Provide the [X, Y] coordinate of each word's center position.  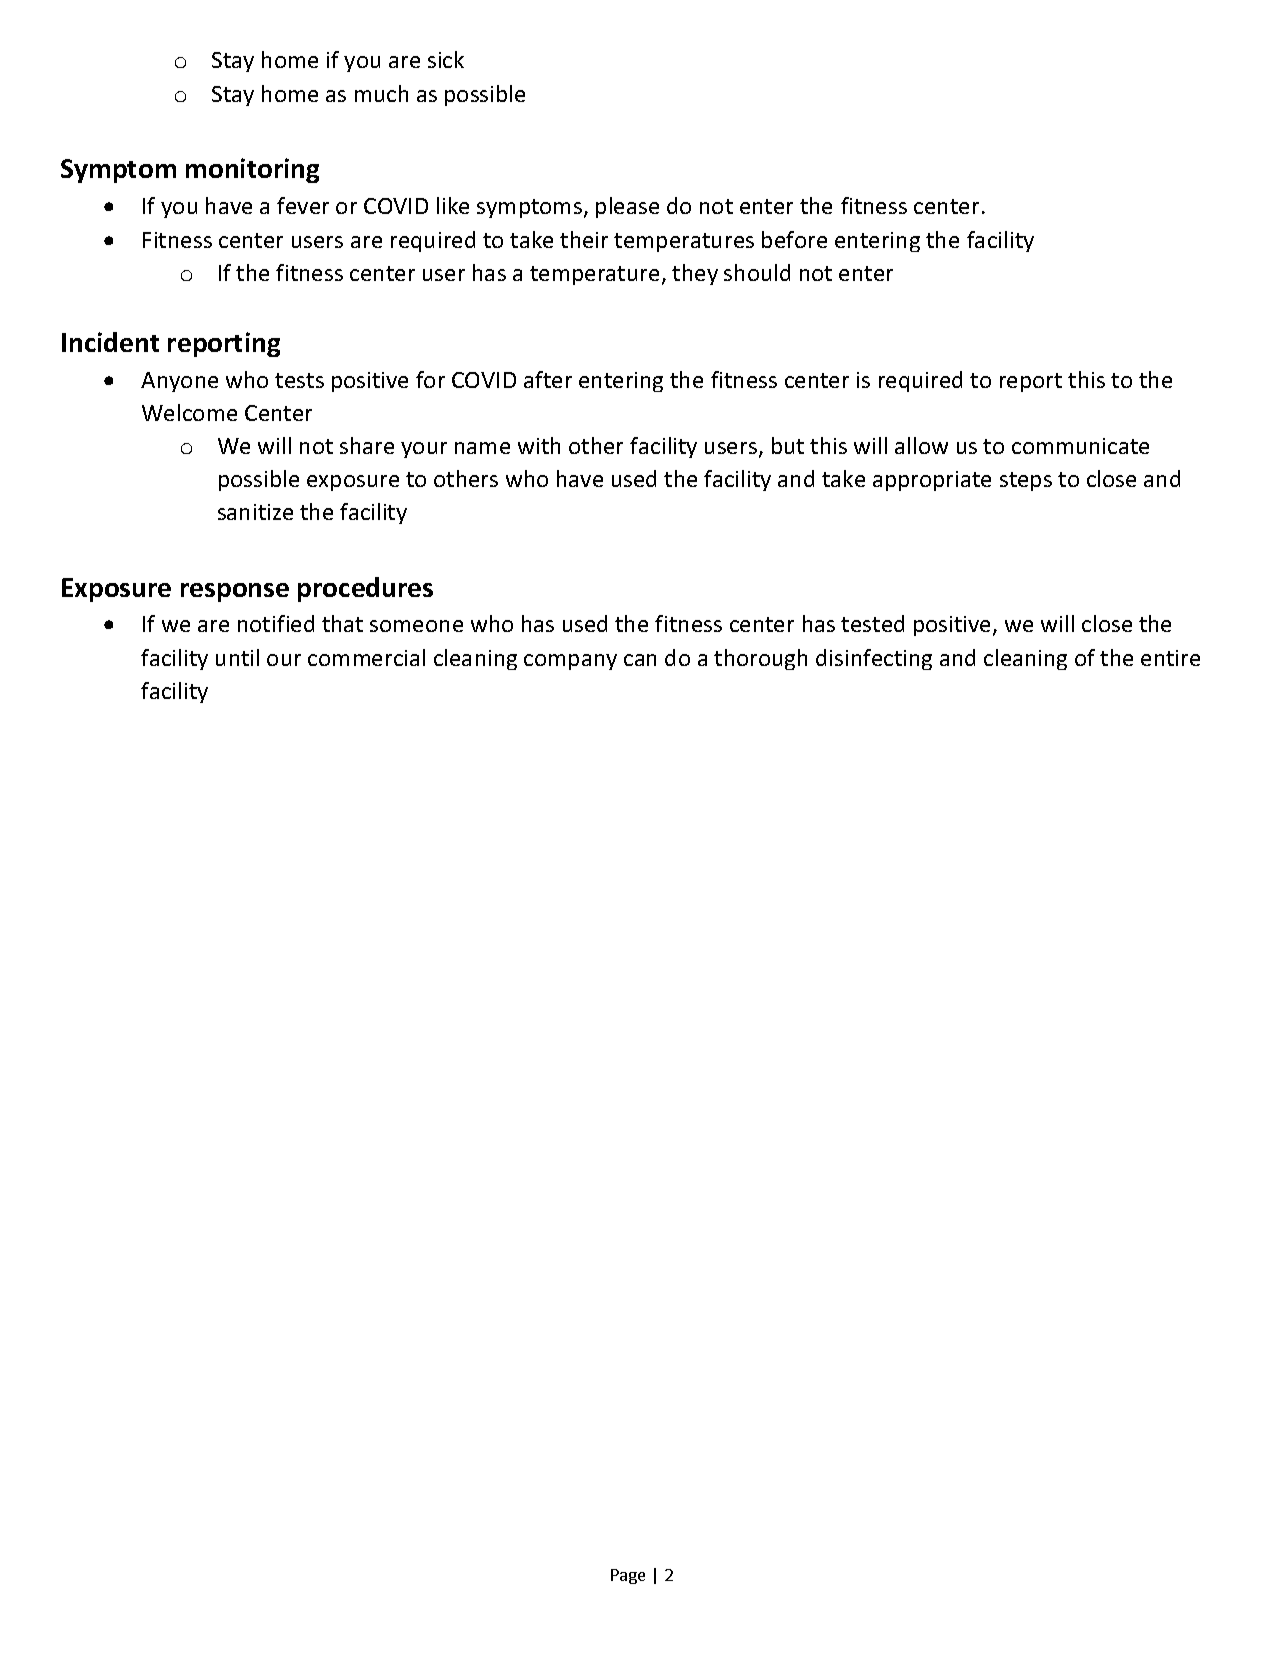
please [627, 207]
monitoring [252, 170]
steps [1026, 481]
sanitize [255, 512]
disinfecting [874, 659]
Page [628, 1576]
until [237, 657]
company [570, 662]
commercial [366, 657]
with [539, 445]
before [794, 239]
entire [1170, 658]
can [640, 660]
